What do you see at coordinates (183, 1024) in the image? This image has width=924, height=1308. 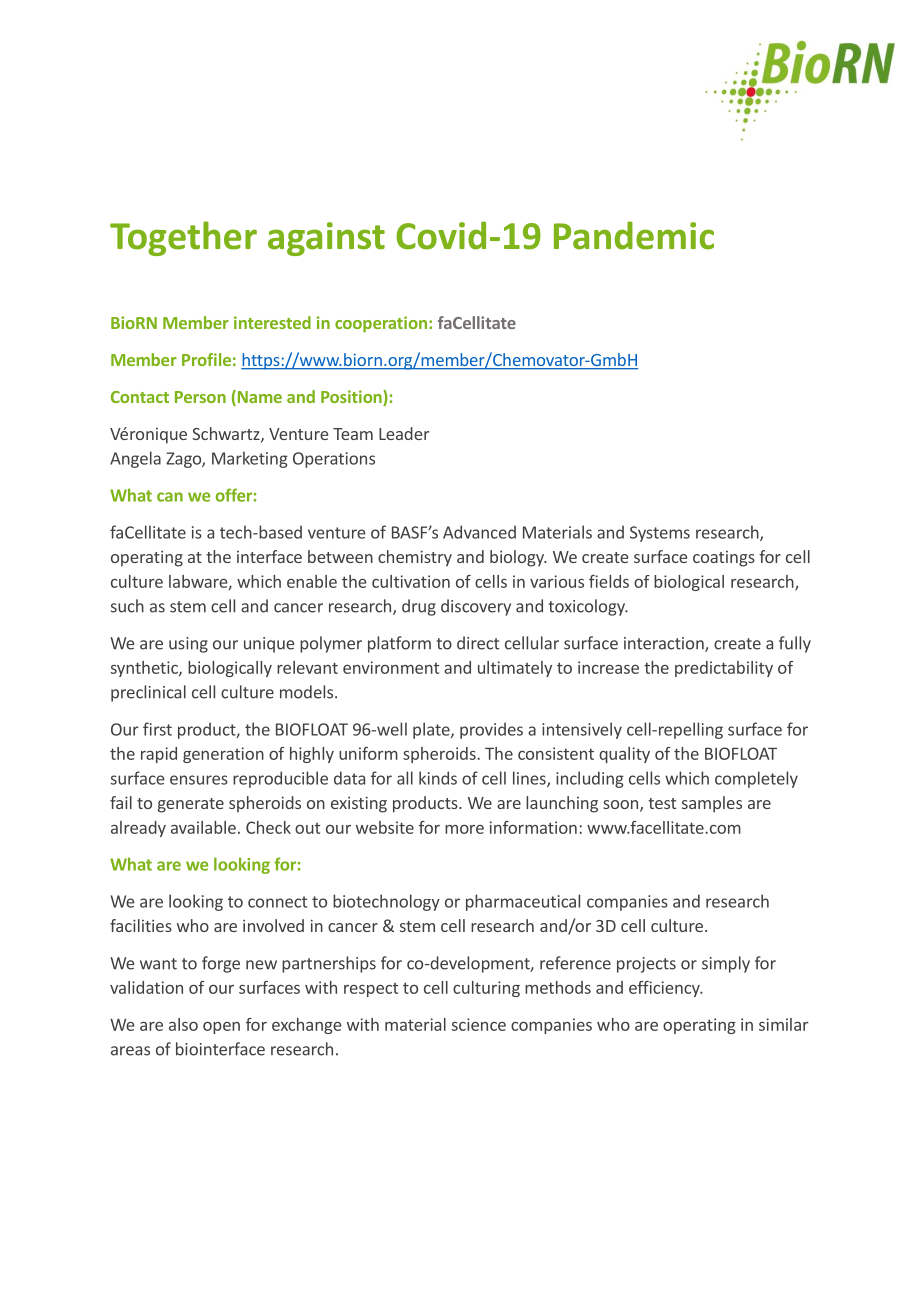 I see `also` at bounding box center [183, 1024].
